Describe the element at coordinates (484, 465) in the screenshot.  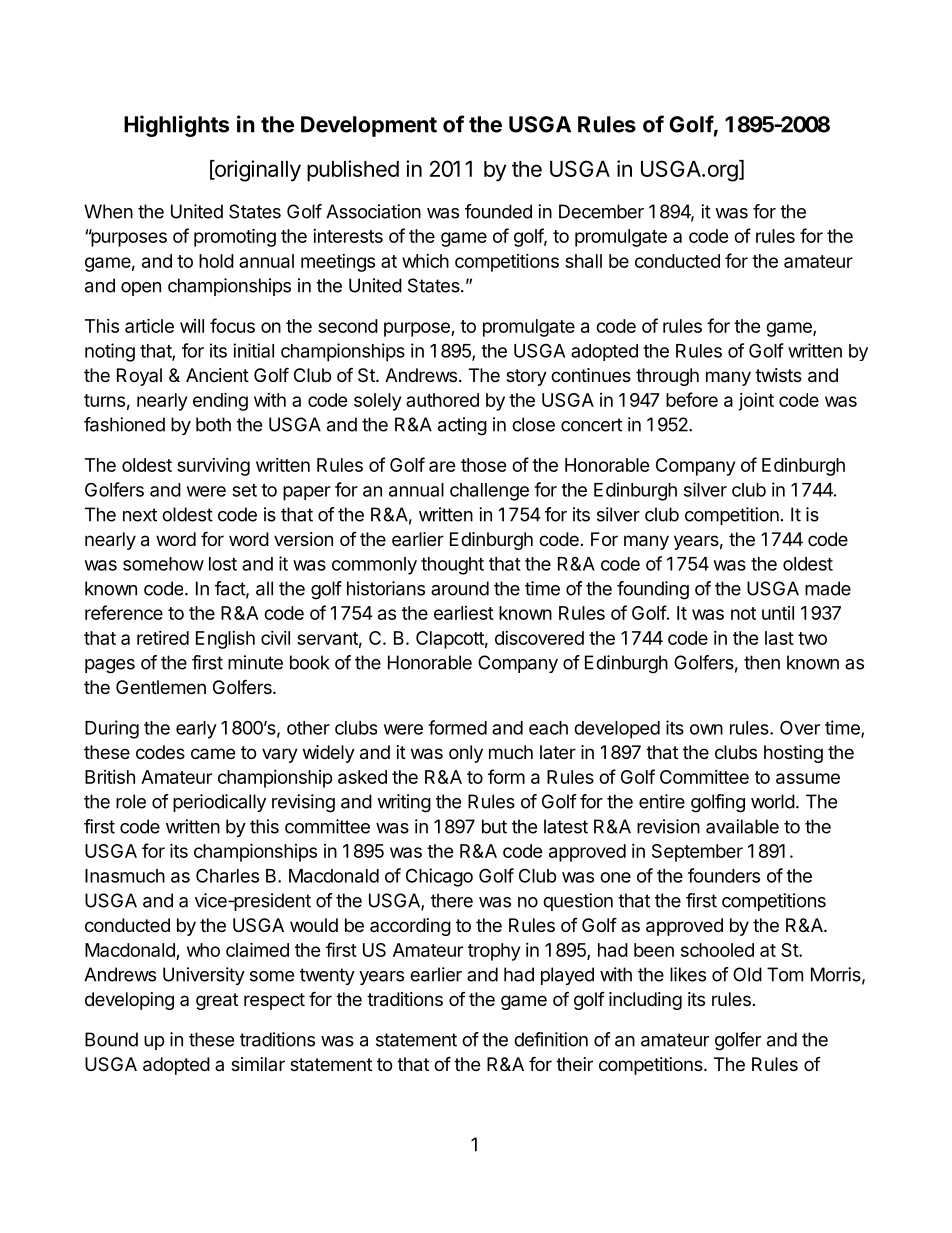
I see `those` at that location.
